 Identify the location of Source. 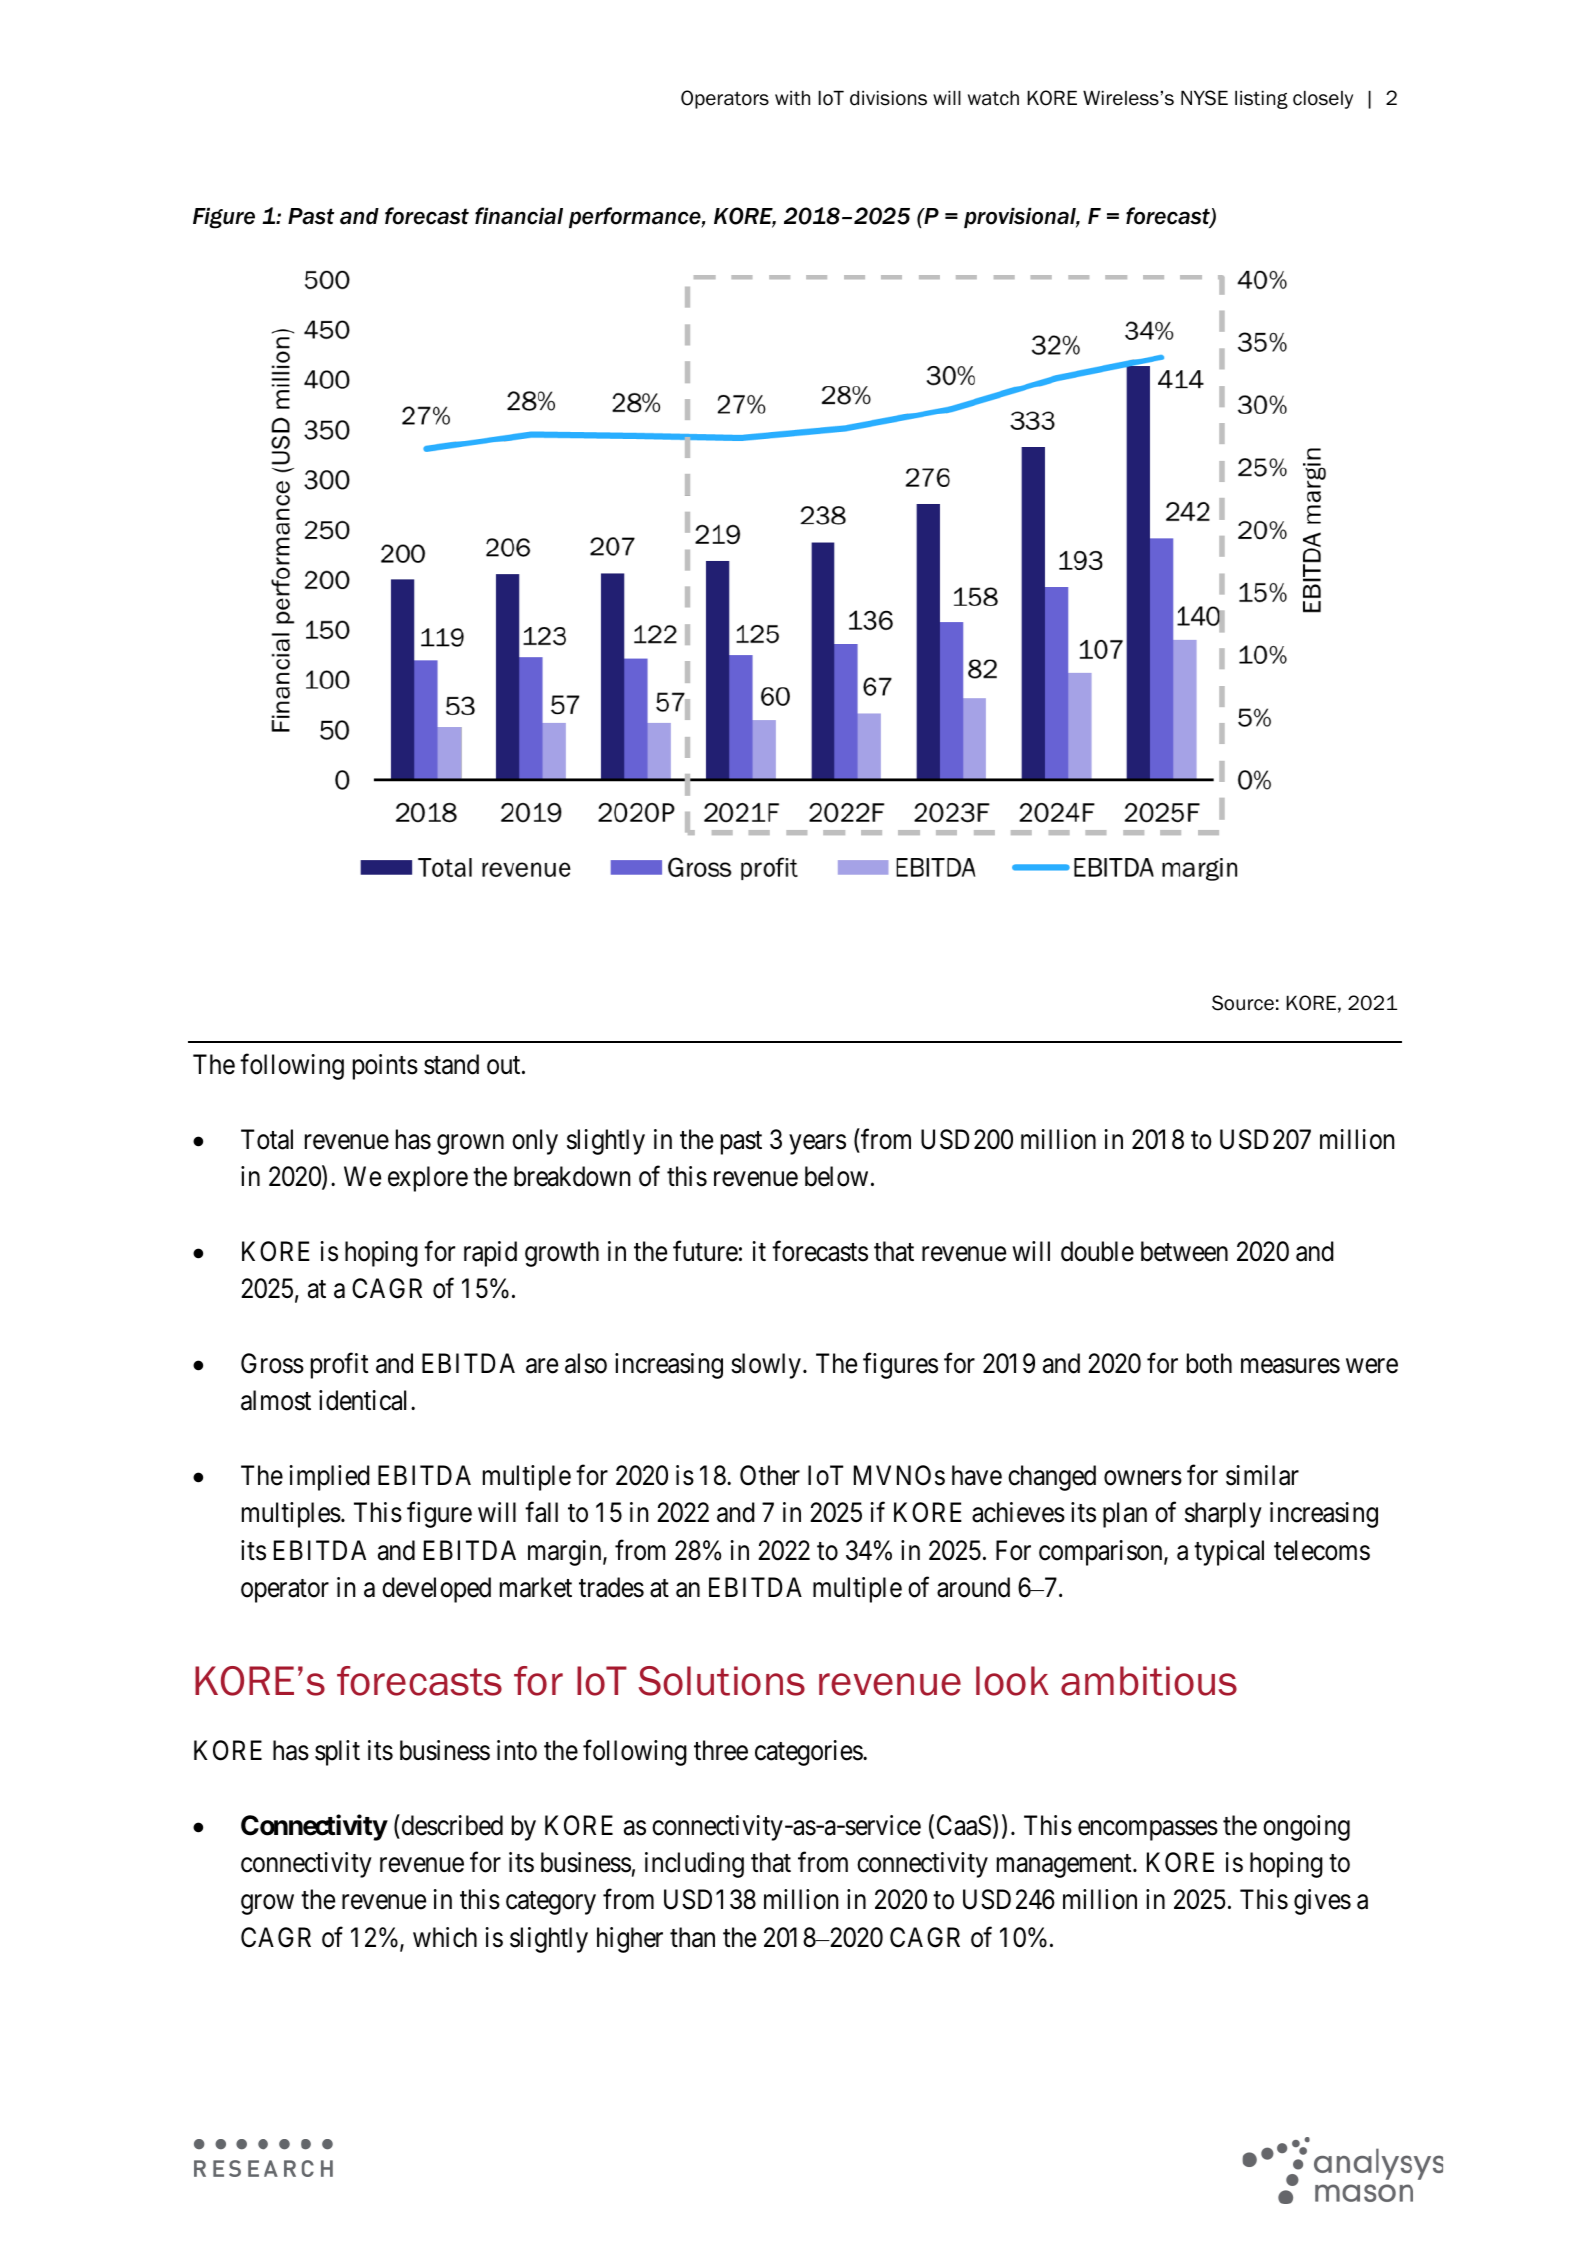
(1243, 1003).
